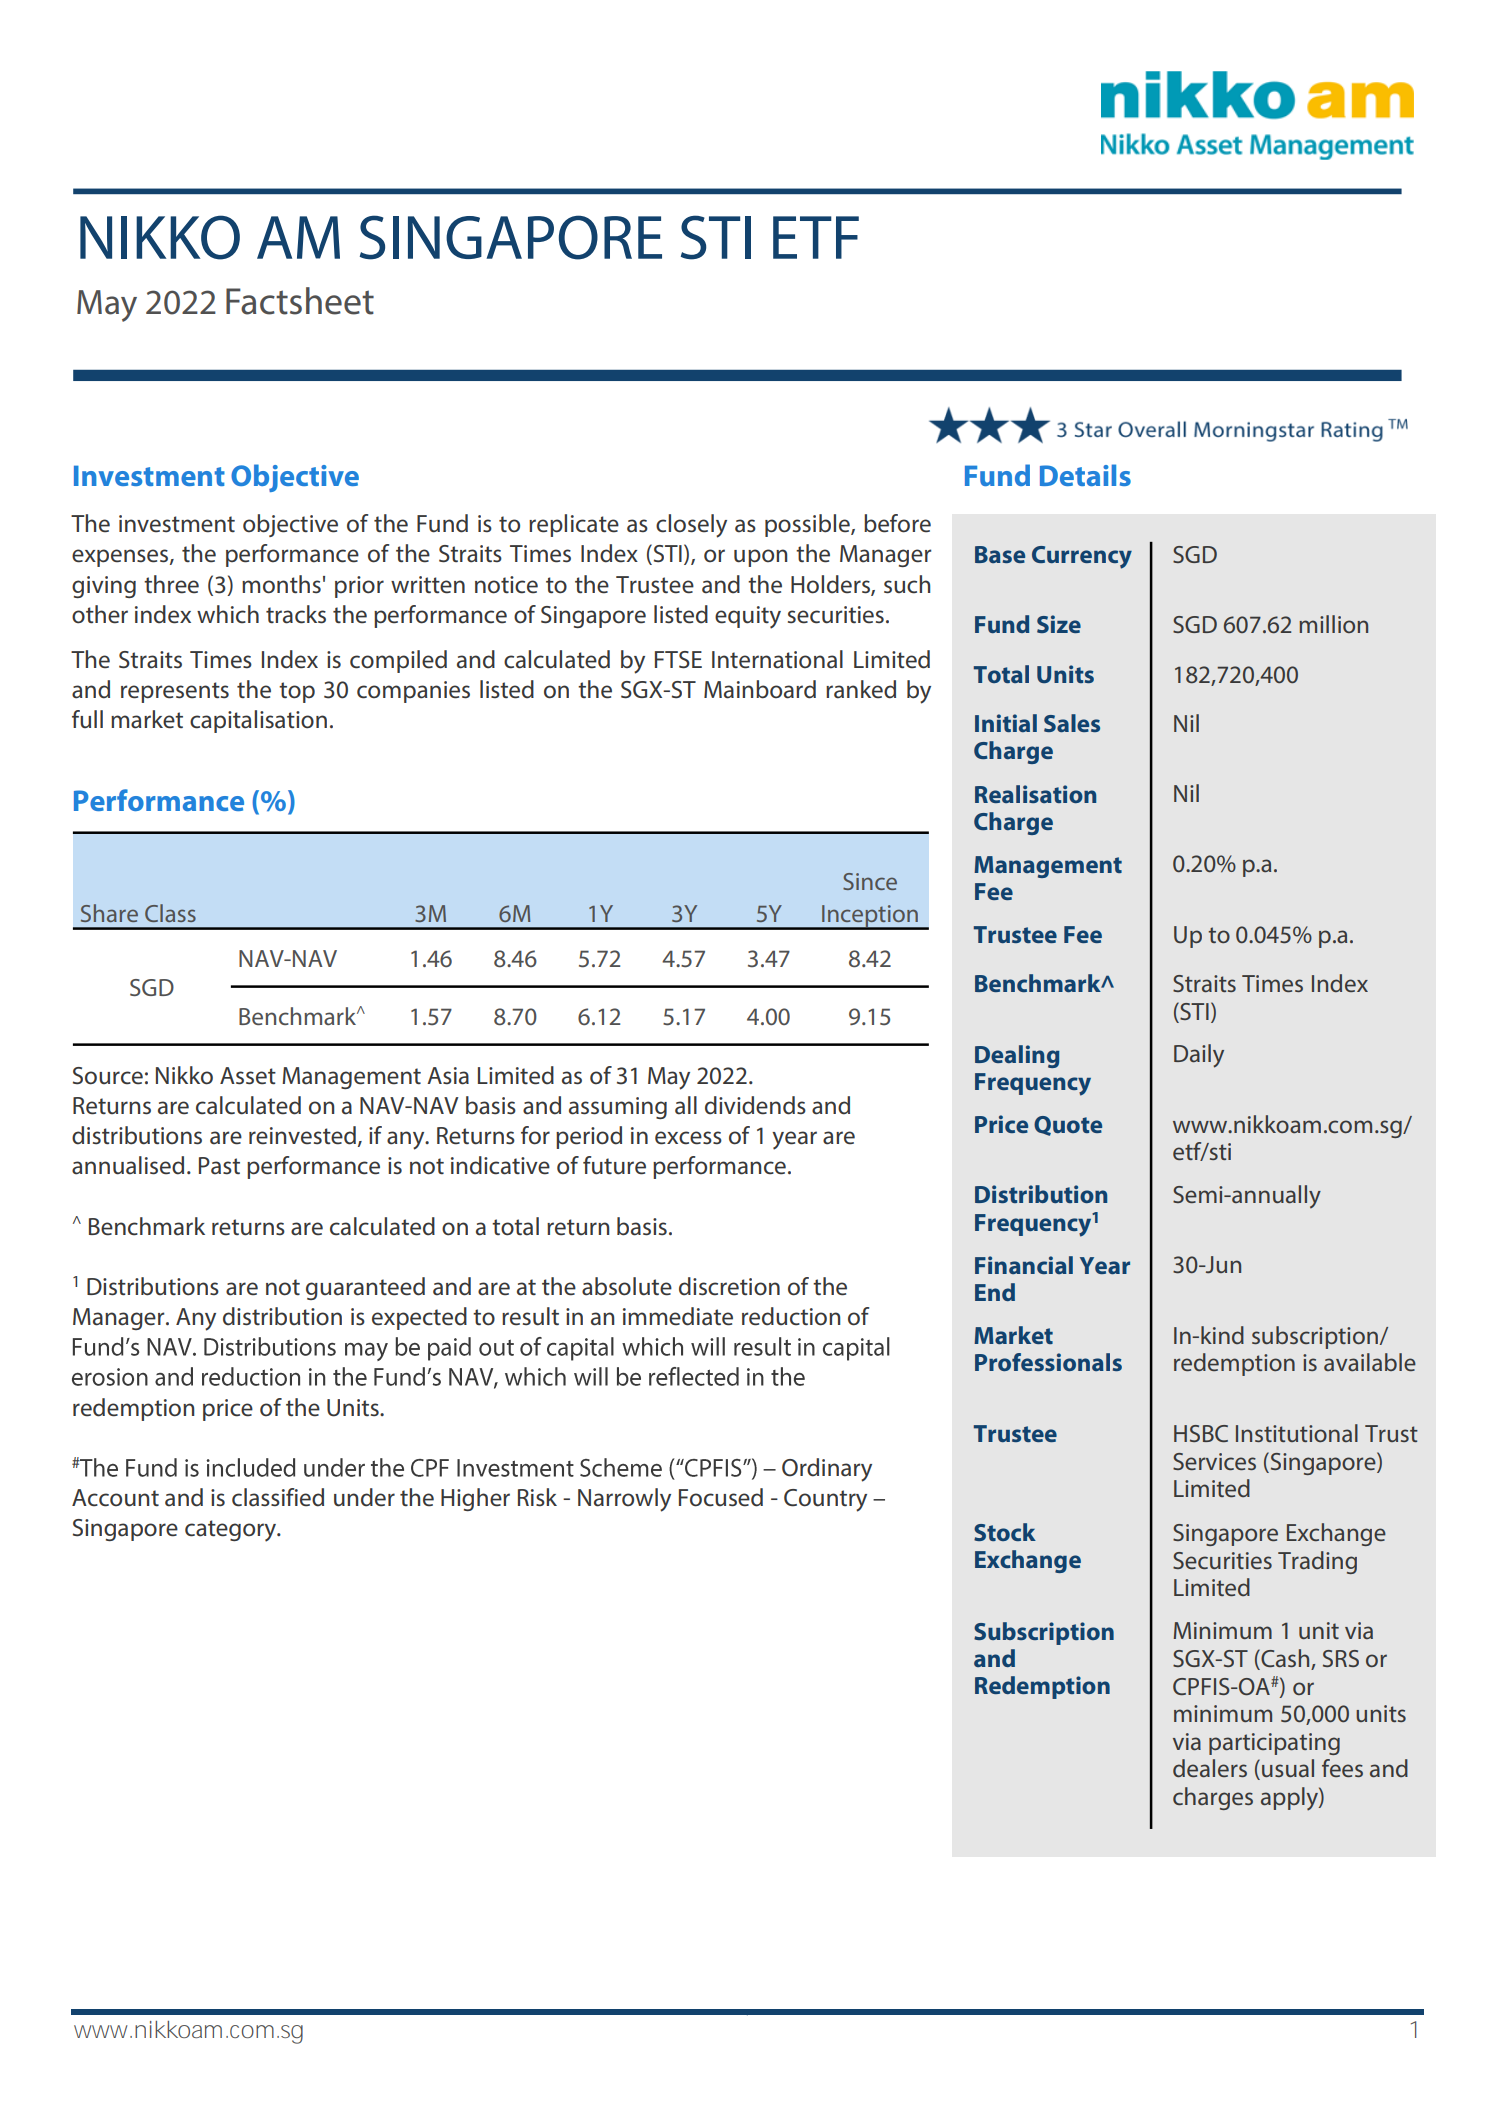  What do you see at coordinates (258, 721) in the screenshot?
I see `capitalisation` at bounding box center [258, 721].
